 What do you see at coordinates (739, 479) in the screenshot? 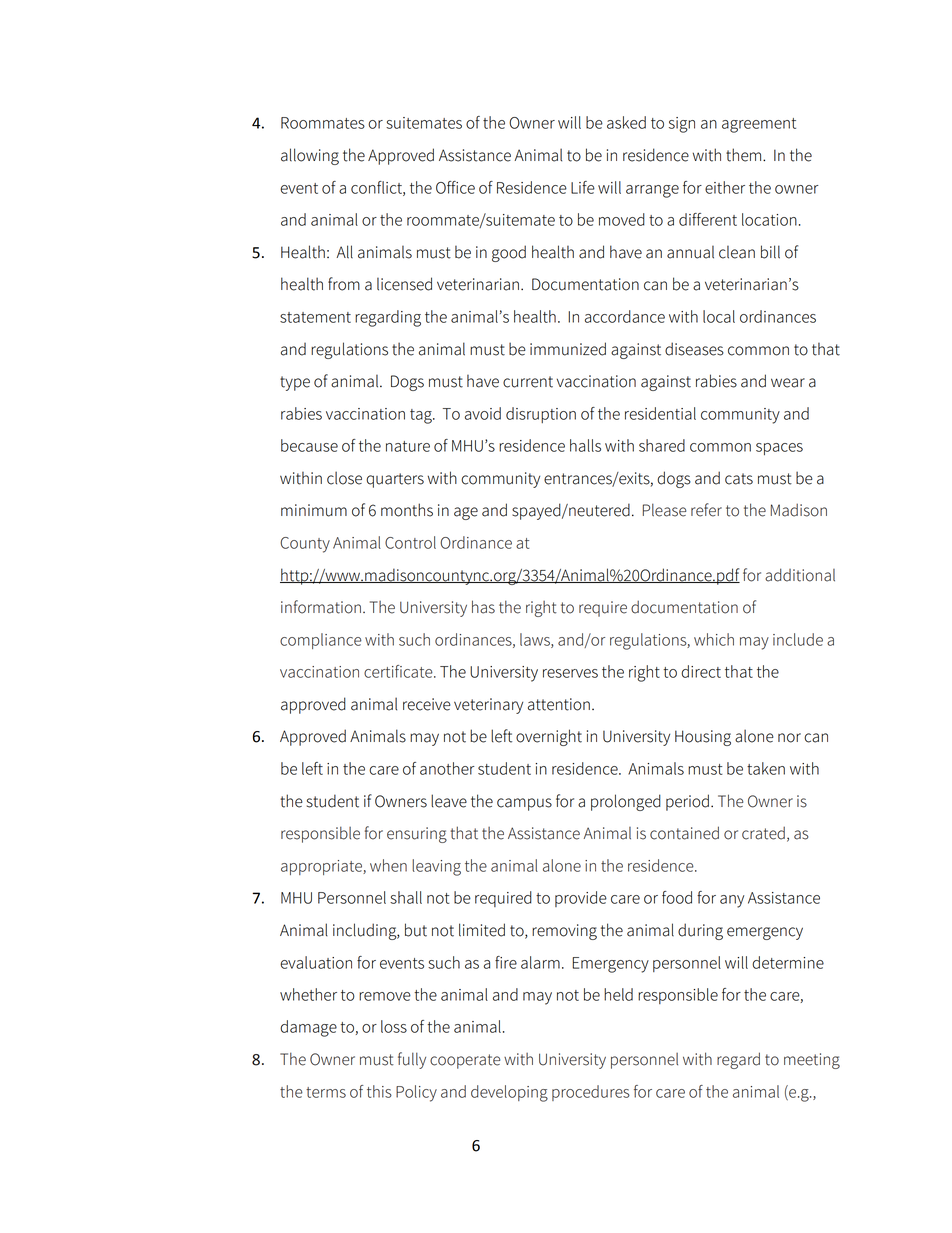
I see `cats` at bounding box center [739, 479].
